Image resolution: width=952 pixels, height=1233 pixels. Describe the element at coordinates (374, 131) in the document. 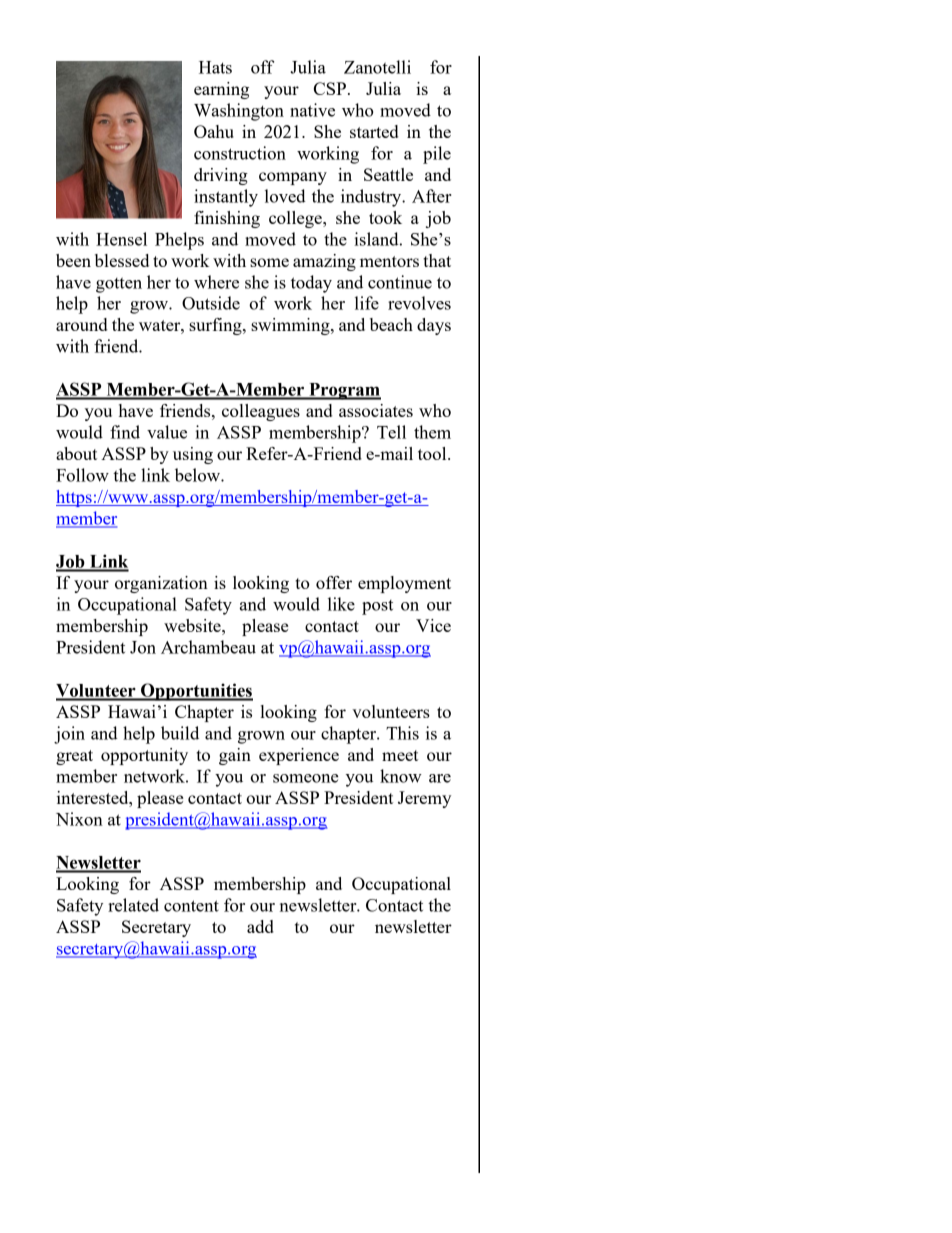

I see `started` at that location.
